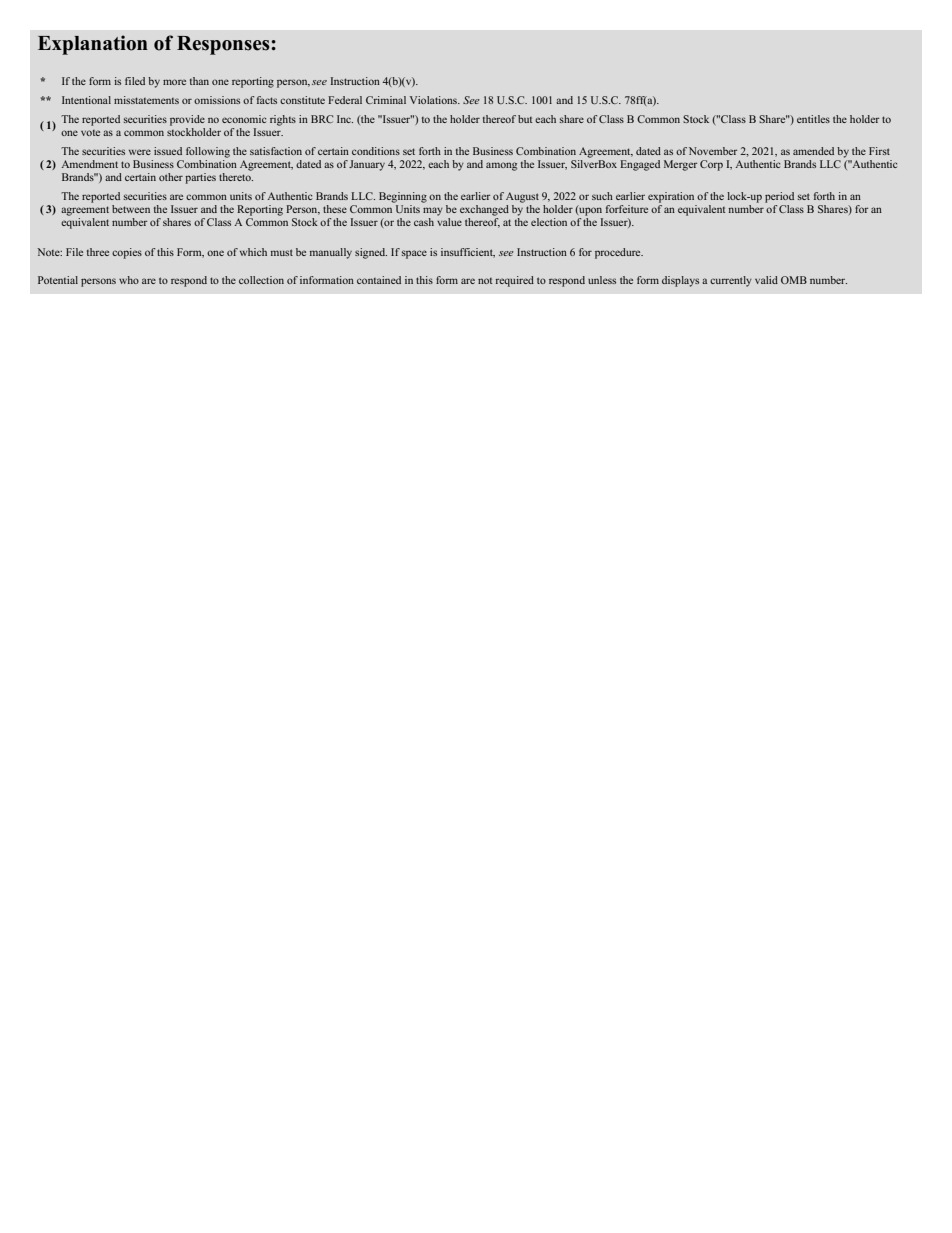 The width and height of the document is (952, 1233). What do you see at coordinates (813, 151) in the document?
I see `amended` at bounding box center [813, 151].
